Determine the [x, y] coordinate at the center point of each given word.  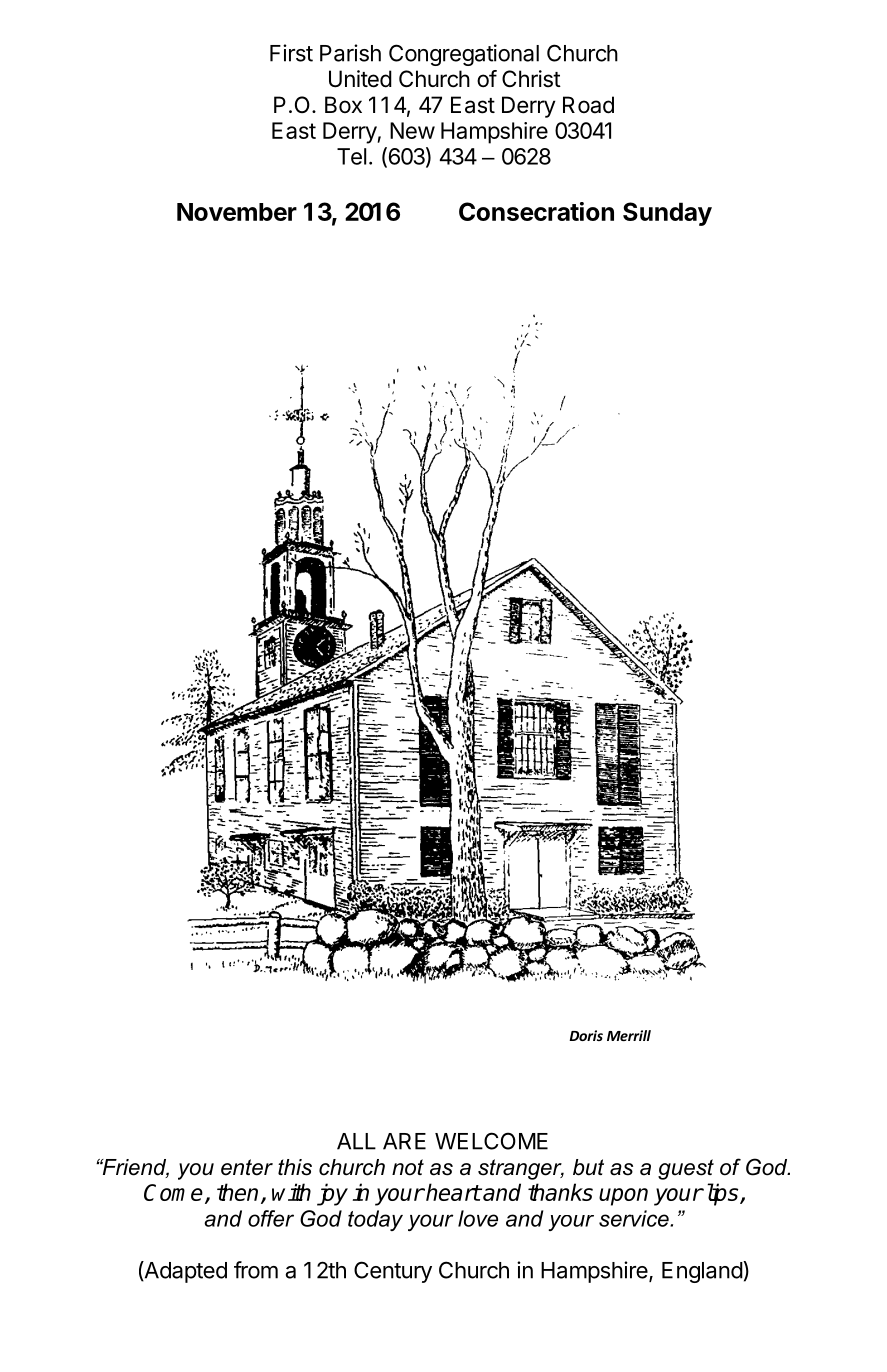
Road [588, 105]
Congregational [464, 55]
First [291, 53]
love [478, 1218]
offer [271, 1218]
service [635, 1218]
